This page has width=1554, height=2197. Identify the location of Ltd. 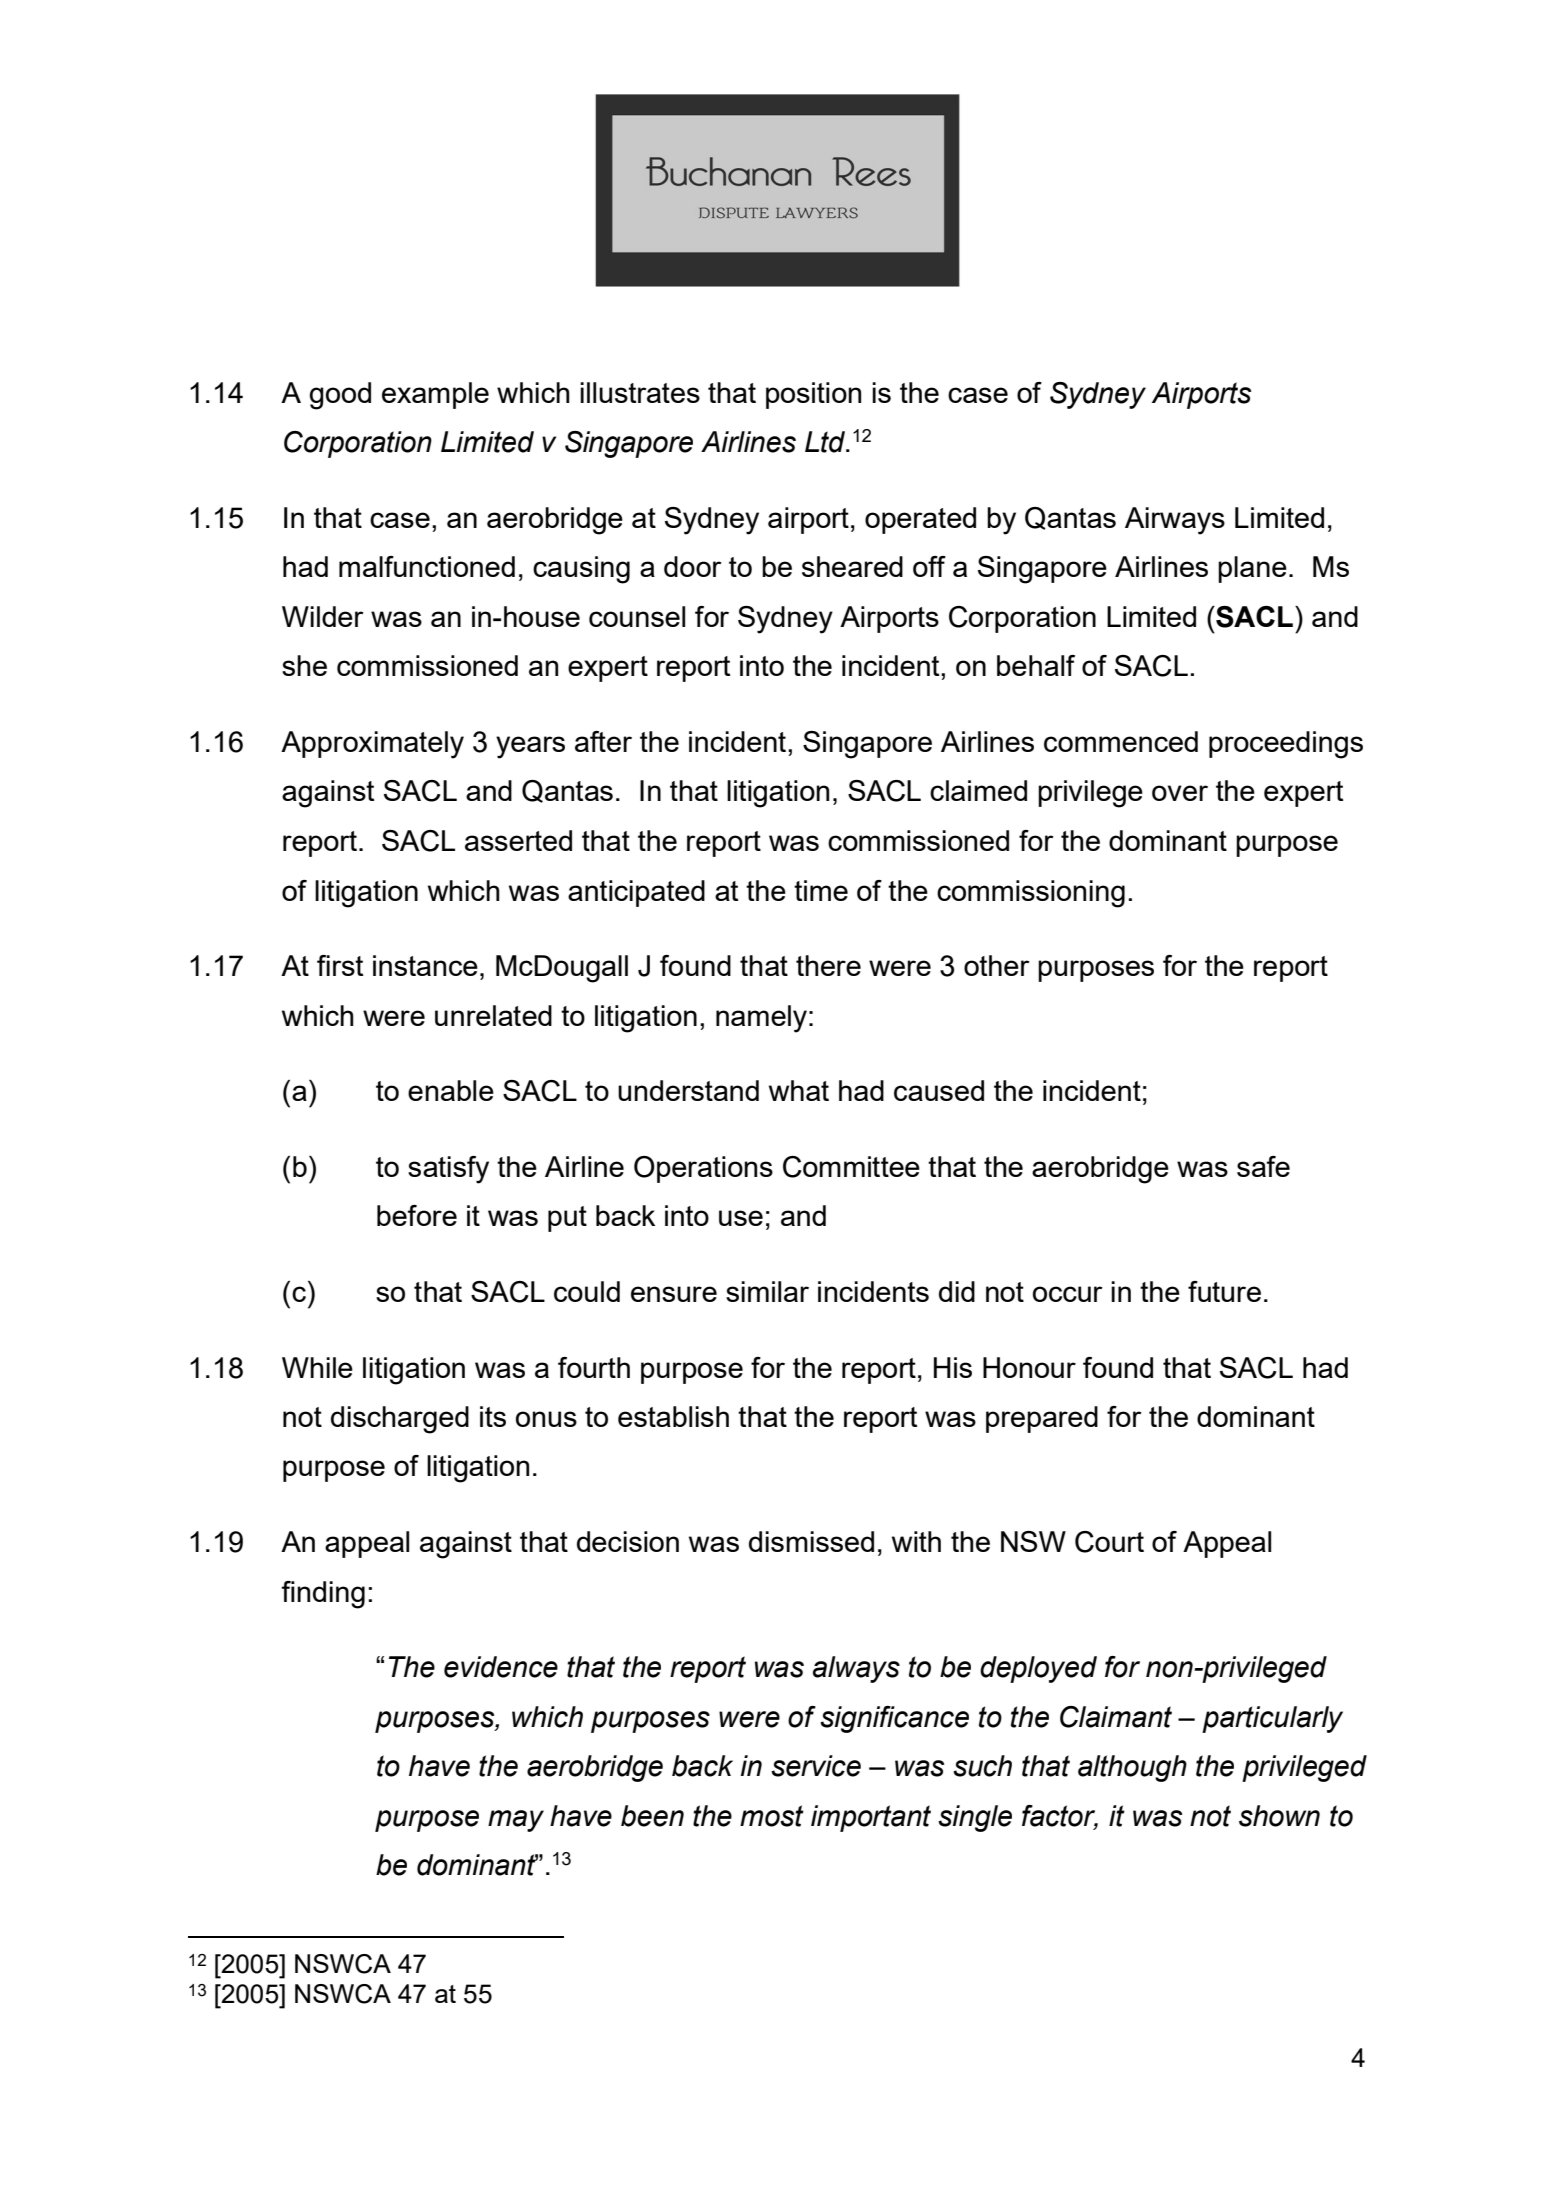
(826, 442).
